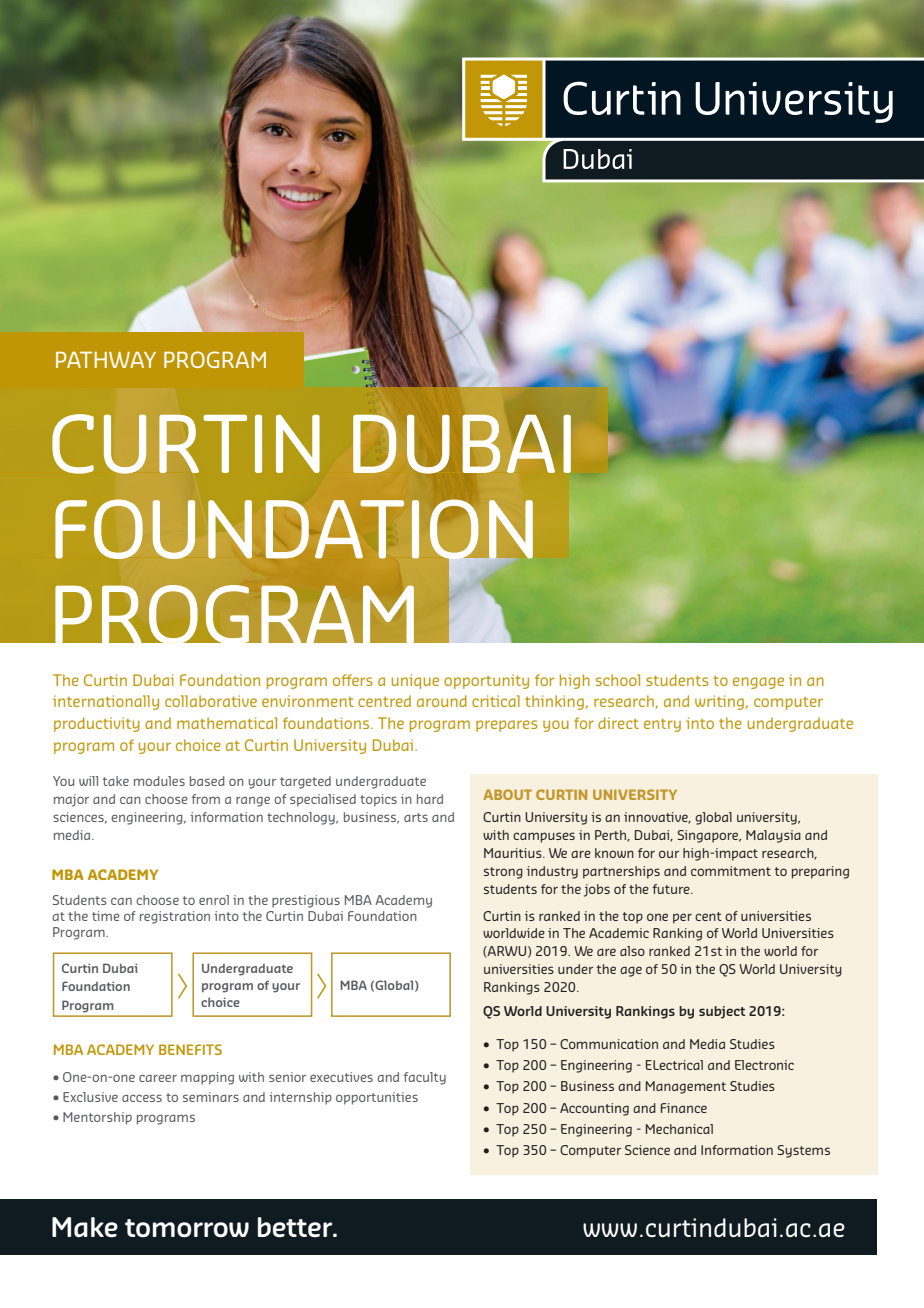  Describe the element at coordinates (187, 1228) in the screenshot. I see `tomorrow` at that location.
